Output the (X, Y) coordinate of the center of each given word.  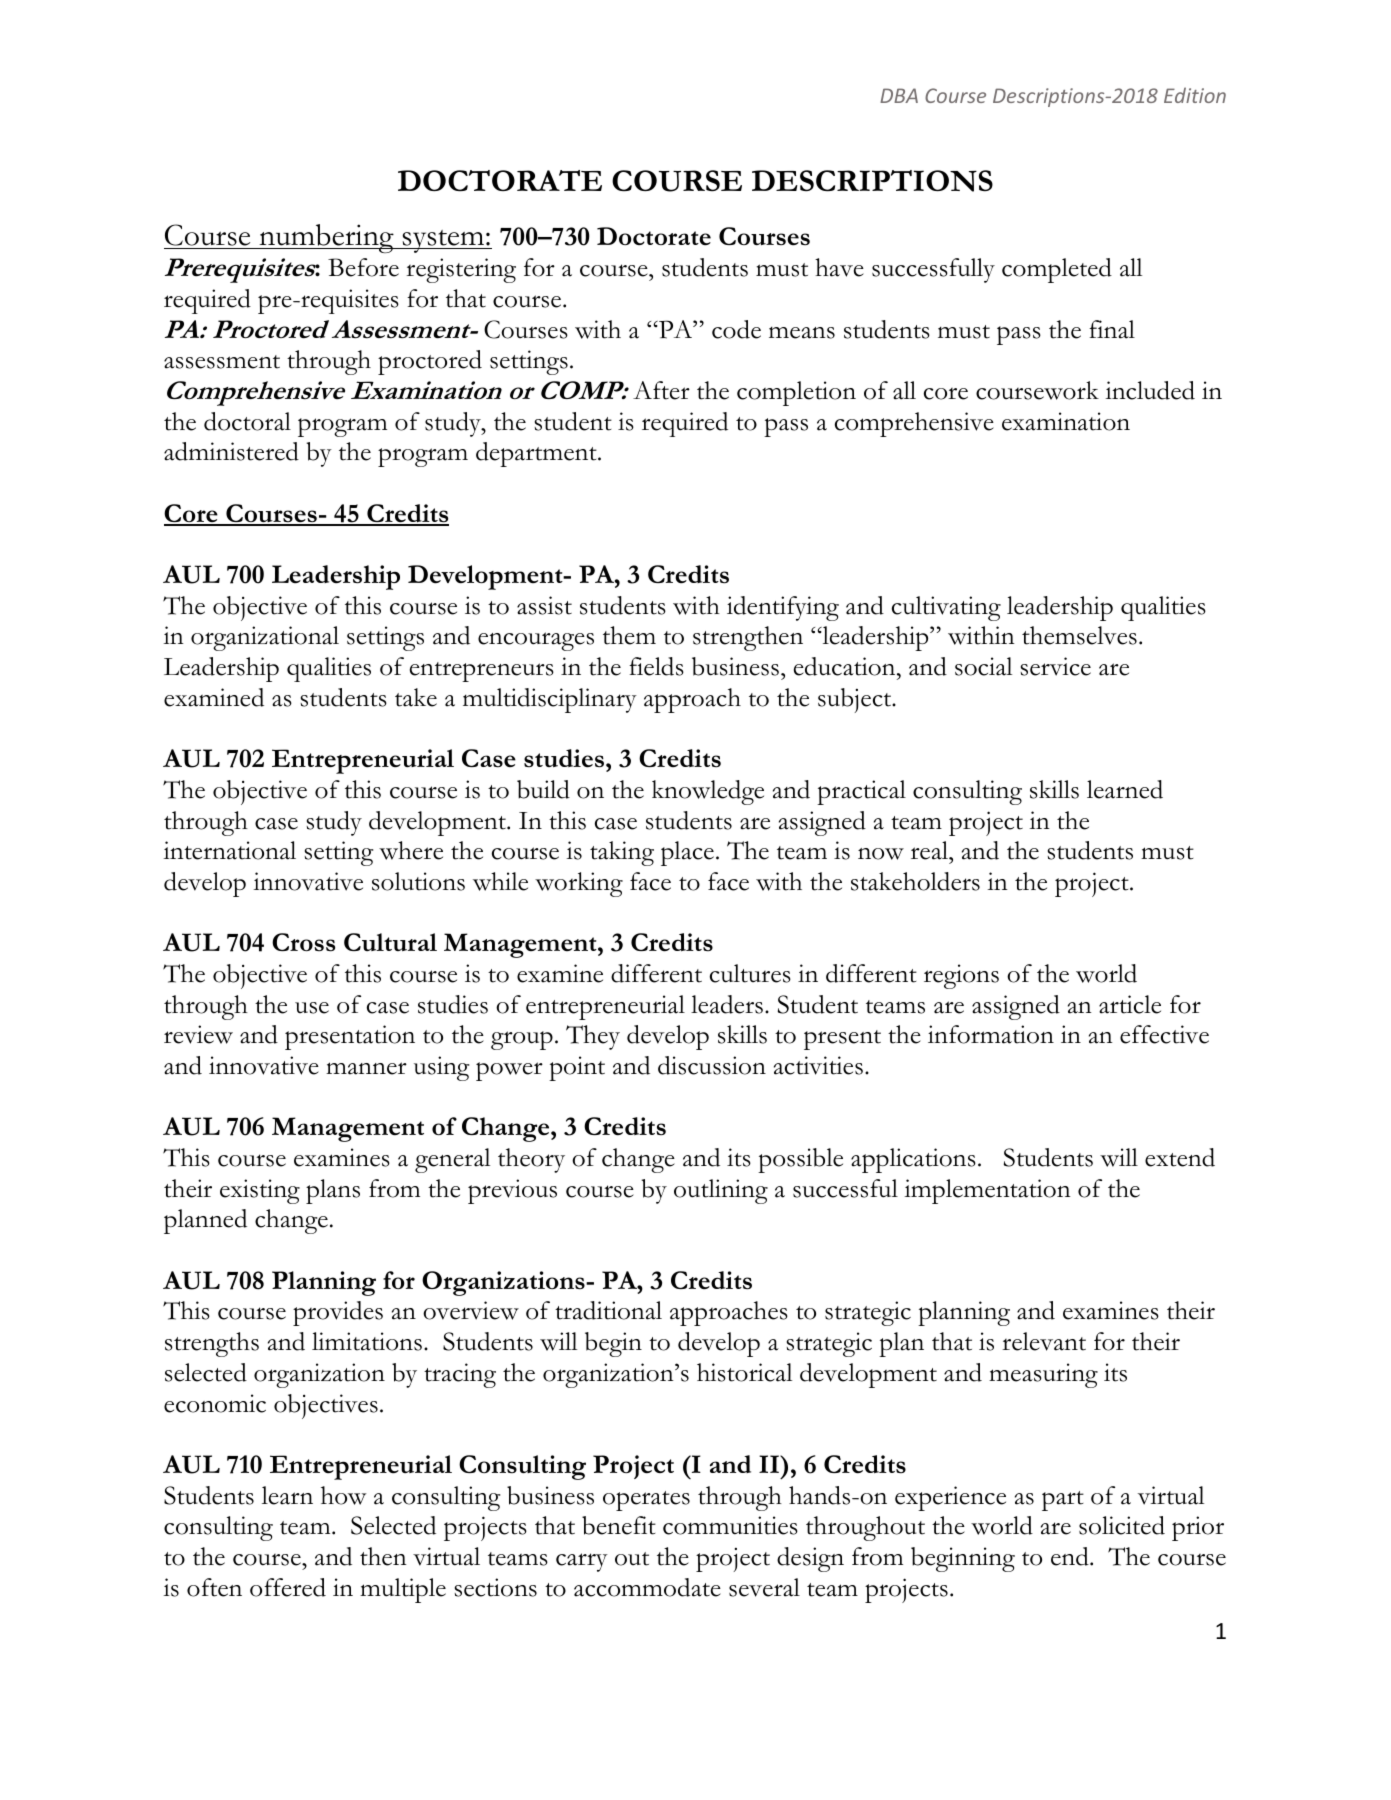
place (687, 853)
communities (730, 1525)
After (661, 390)
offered (288, 1587)
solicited (1122, 1525)
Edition (1195, 95)
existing (260, 1191)
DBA (899, 95)
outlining (721, 1191)
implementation (987, 1191)
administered (231, 451)
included (1150, 390)
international (229, 850)
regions (961, 976)
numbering (326, 238)
